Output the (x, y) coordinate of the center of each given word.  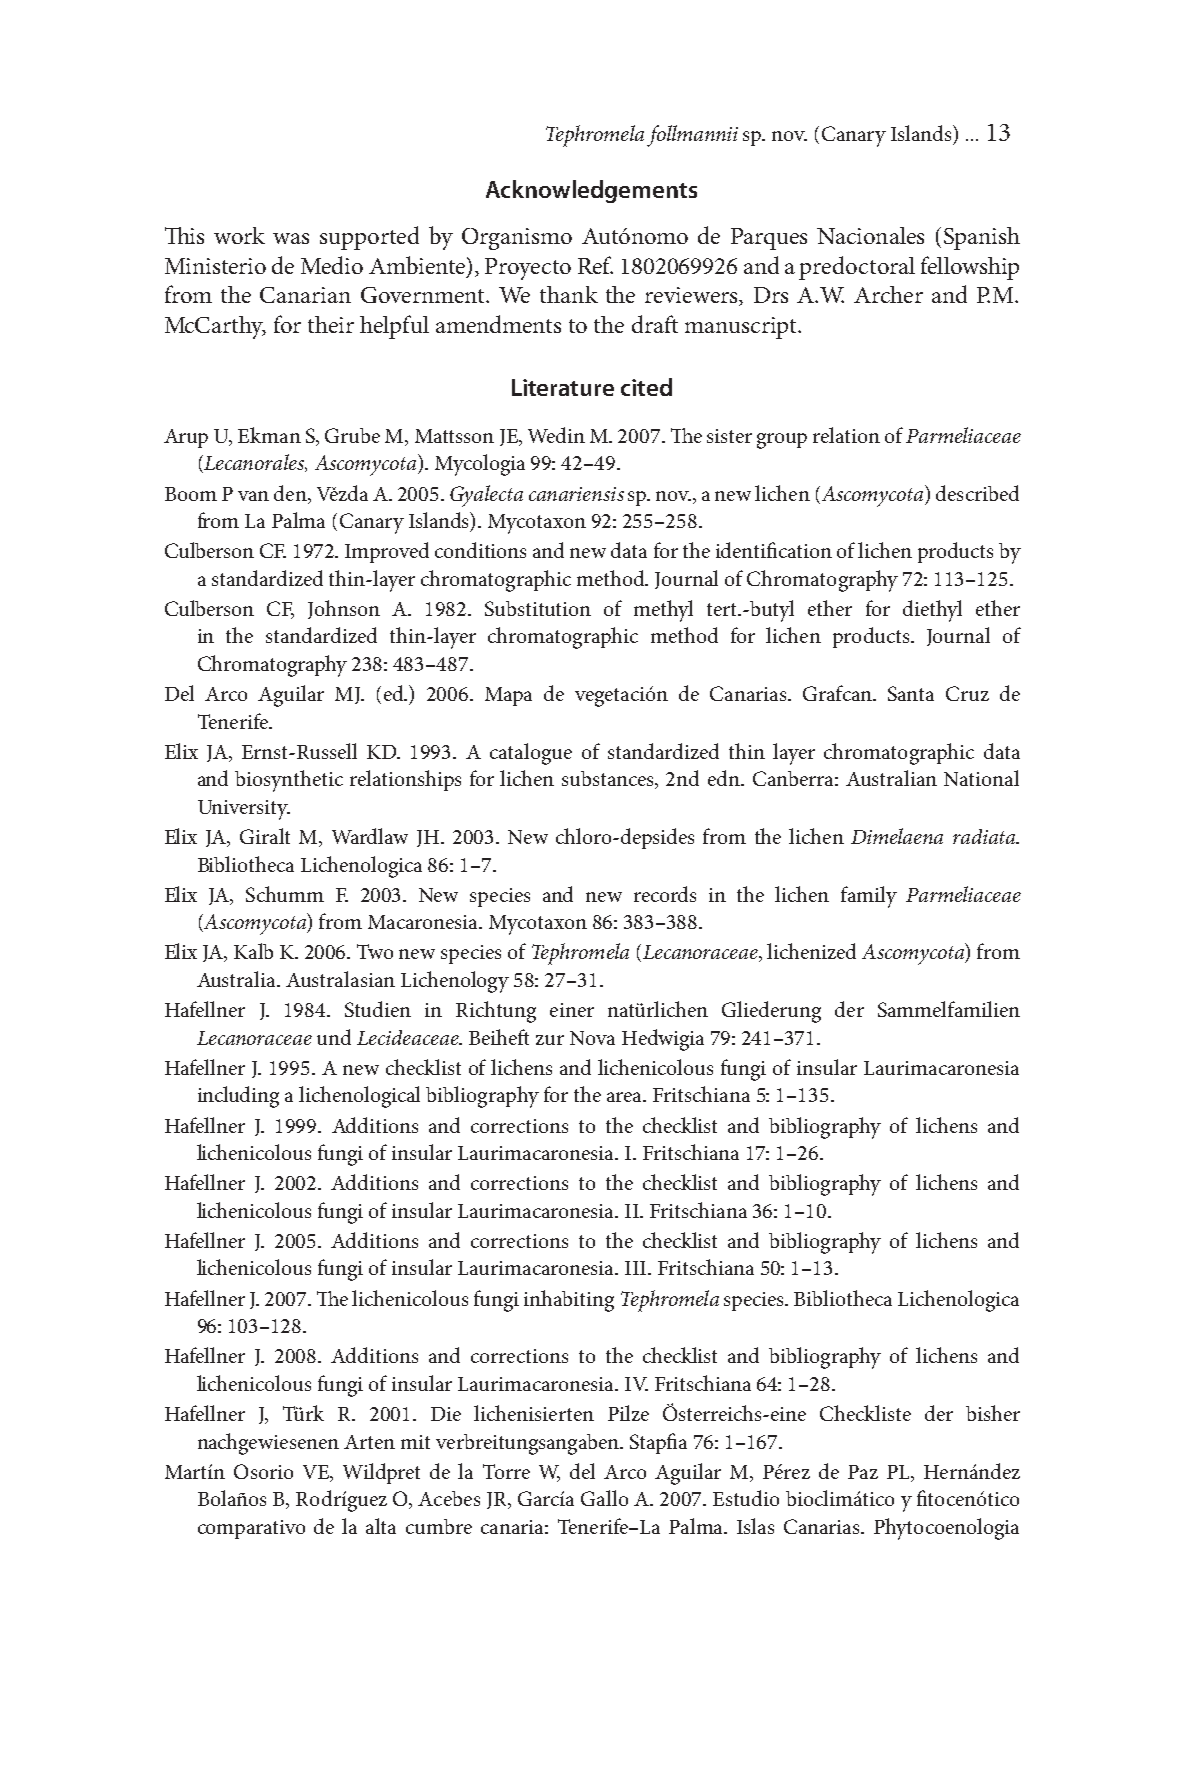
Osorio (263, 1471)
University (244, 810)
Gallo (604, 1498)
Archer (888, 294)
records (665, 894)
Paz (863, 1472)
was (291, 238)
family (869, 897)
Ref (595, 265)
